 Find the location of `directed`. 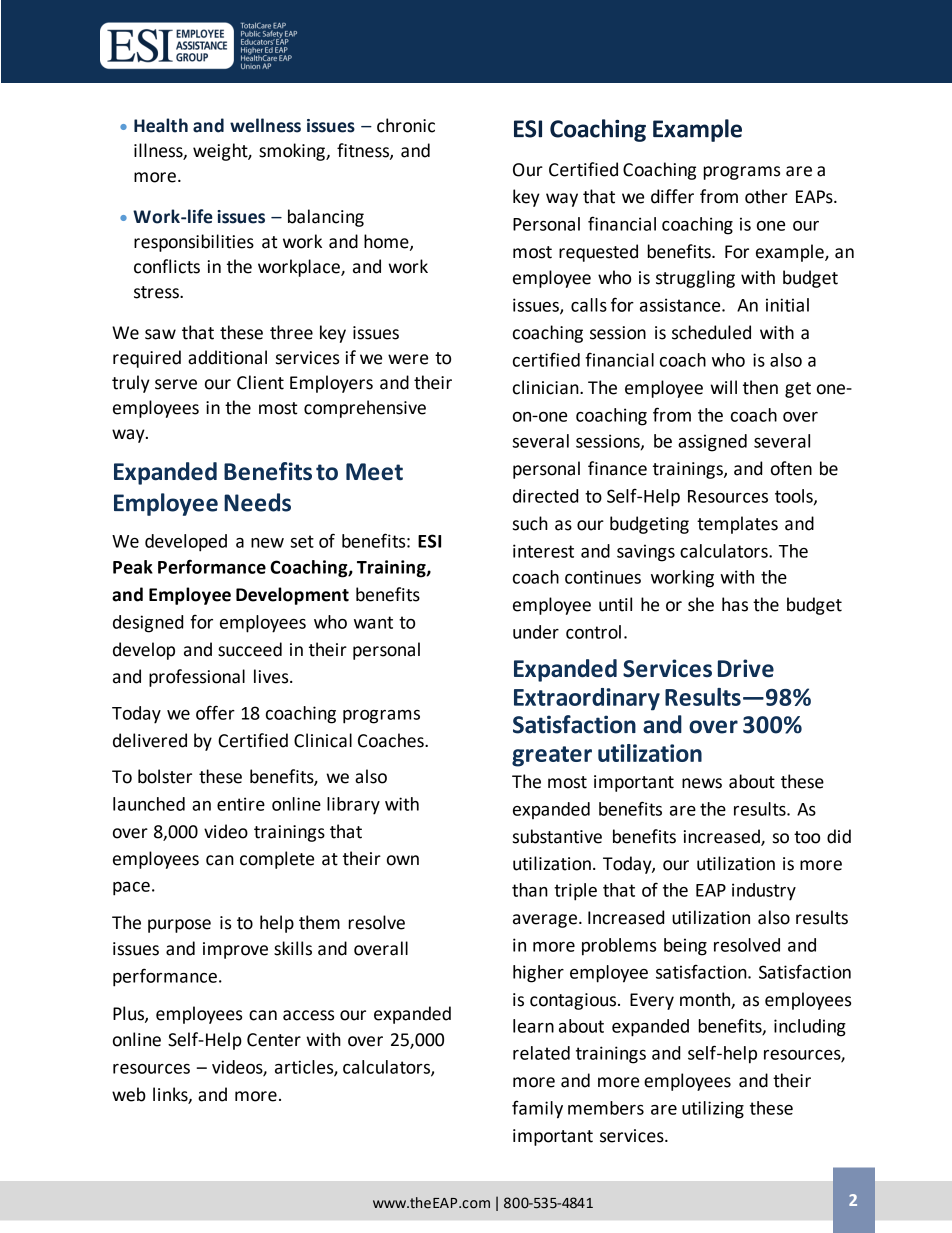

directed is located at coordinates (545, 496).
